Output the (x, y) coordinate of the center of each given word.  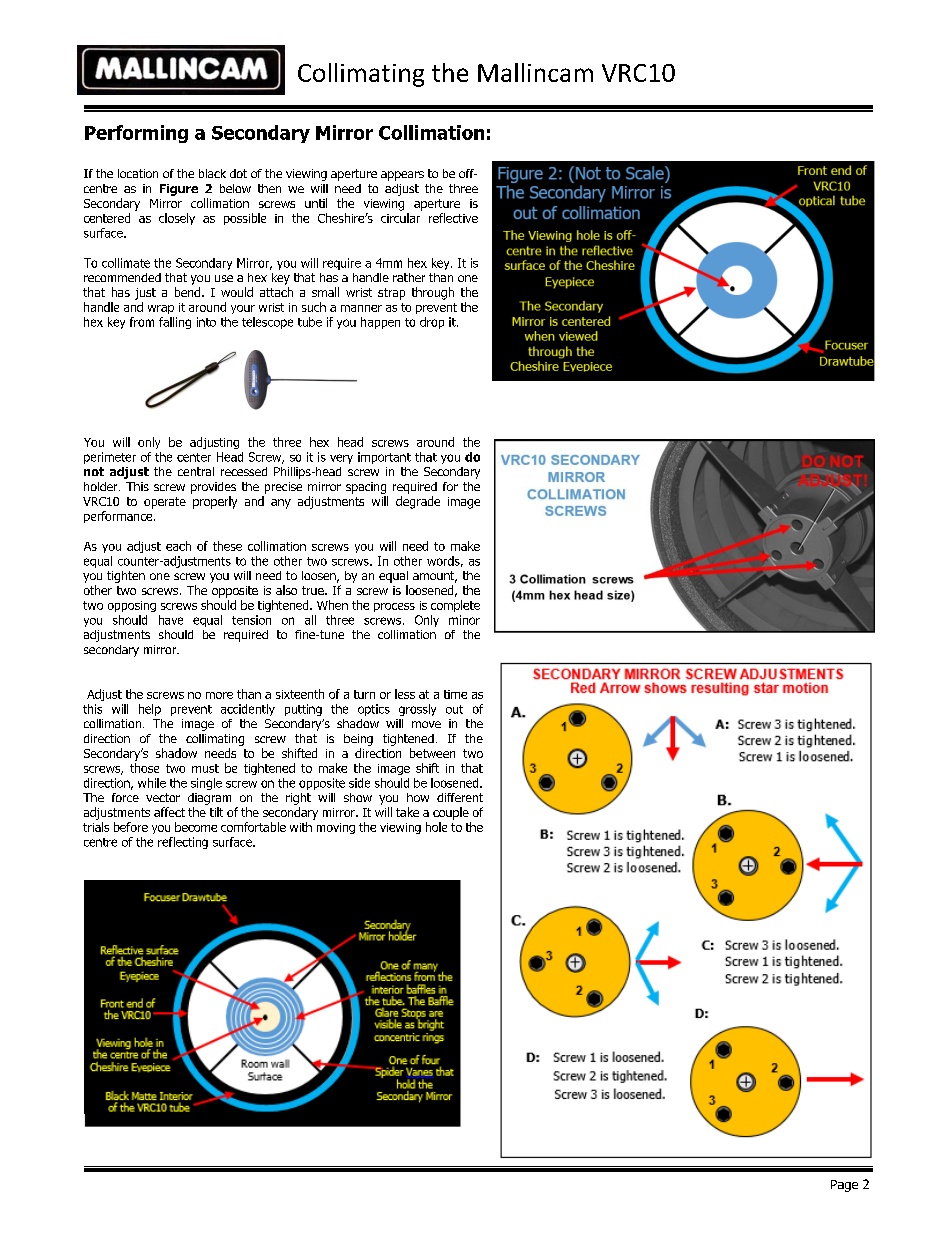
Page (844, 1186)
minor (464, 620)
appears (402, 176)
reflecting (183, 843)
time (455, 694)
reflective (453, 218)
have (171, 620)
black (212, 173)
